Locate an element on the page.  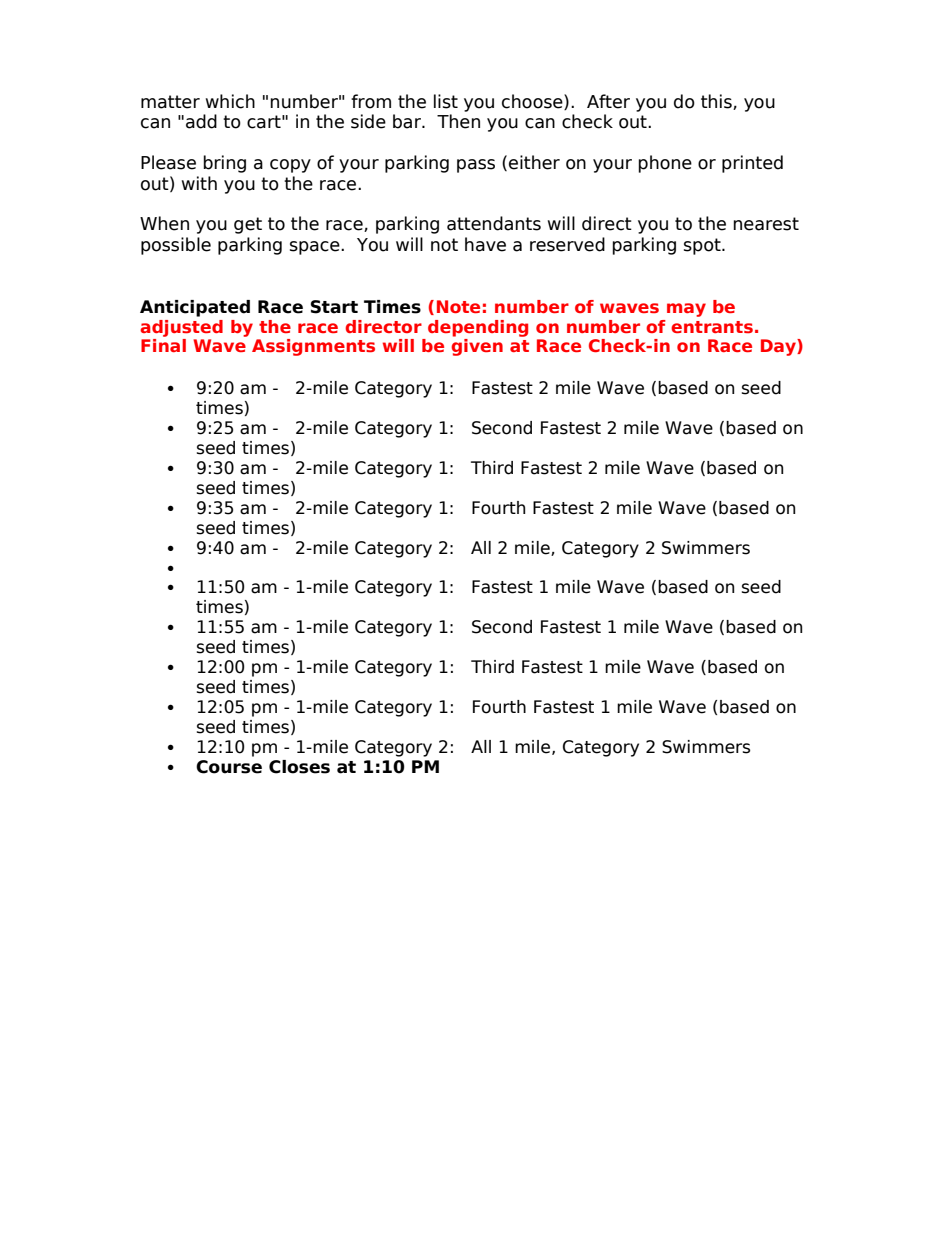
have is located at coordinates (485, 244).
